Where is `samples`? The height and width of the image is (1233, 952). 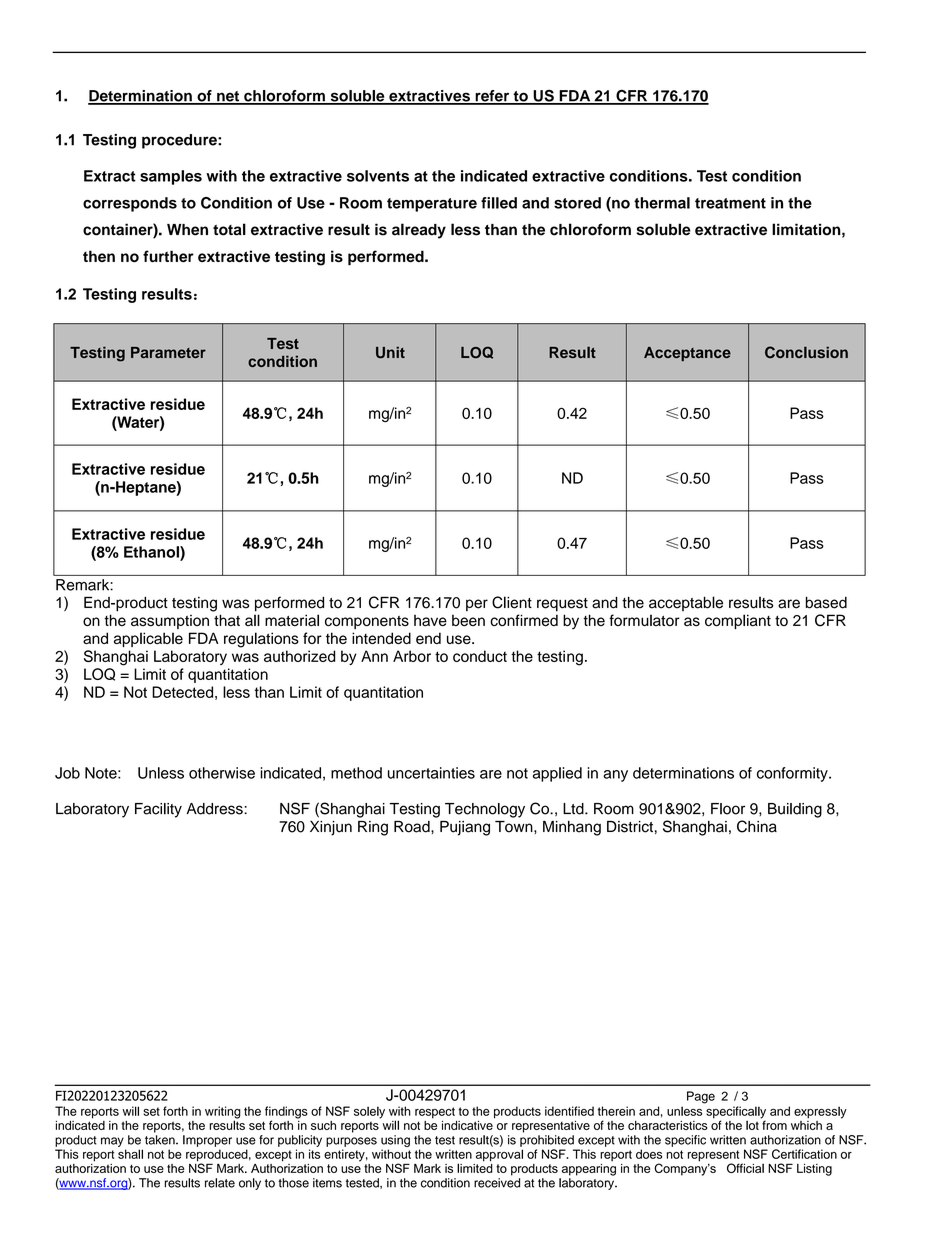 samples is located at coordinates (171, 177).
